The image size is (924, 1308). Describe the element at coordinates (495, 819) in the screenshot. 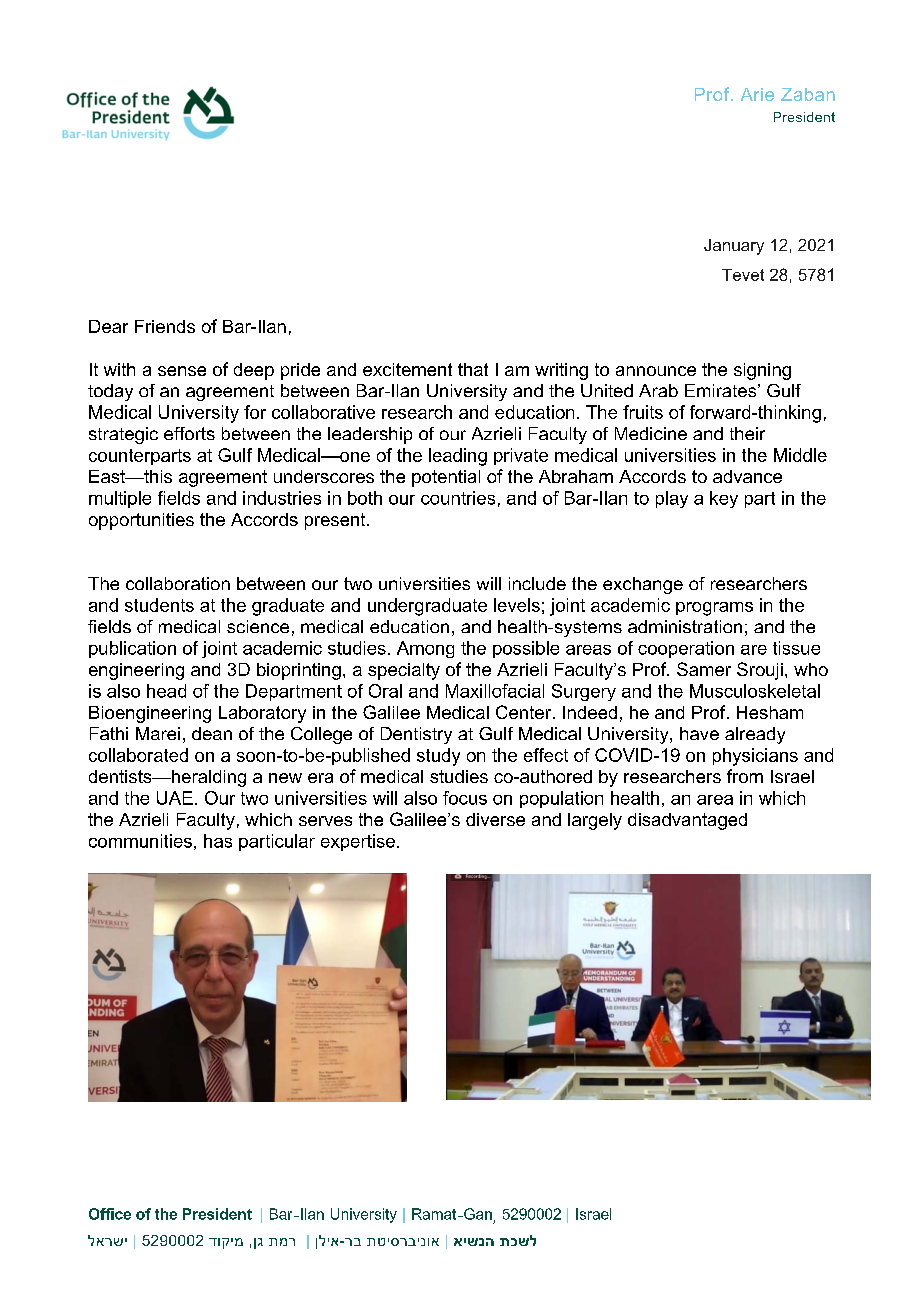

I see `diverse` at that location.
